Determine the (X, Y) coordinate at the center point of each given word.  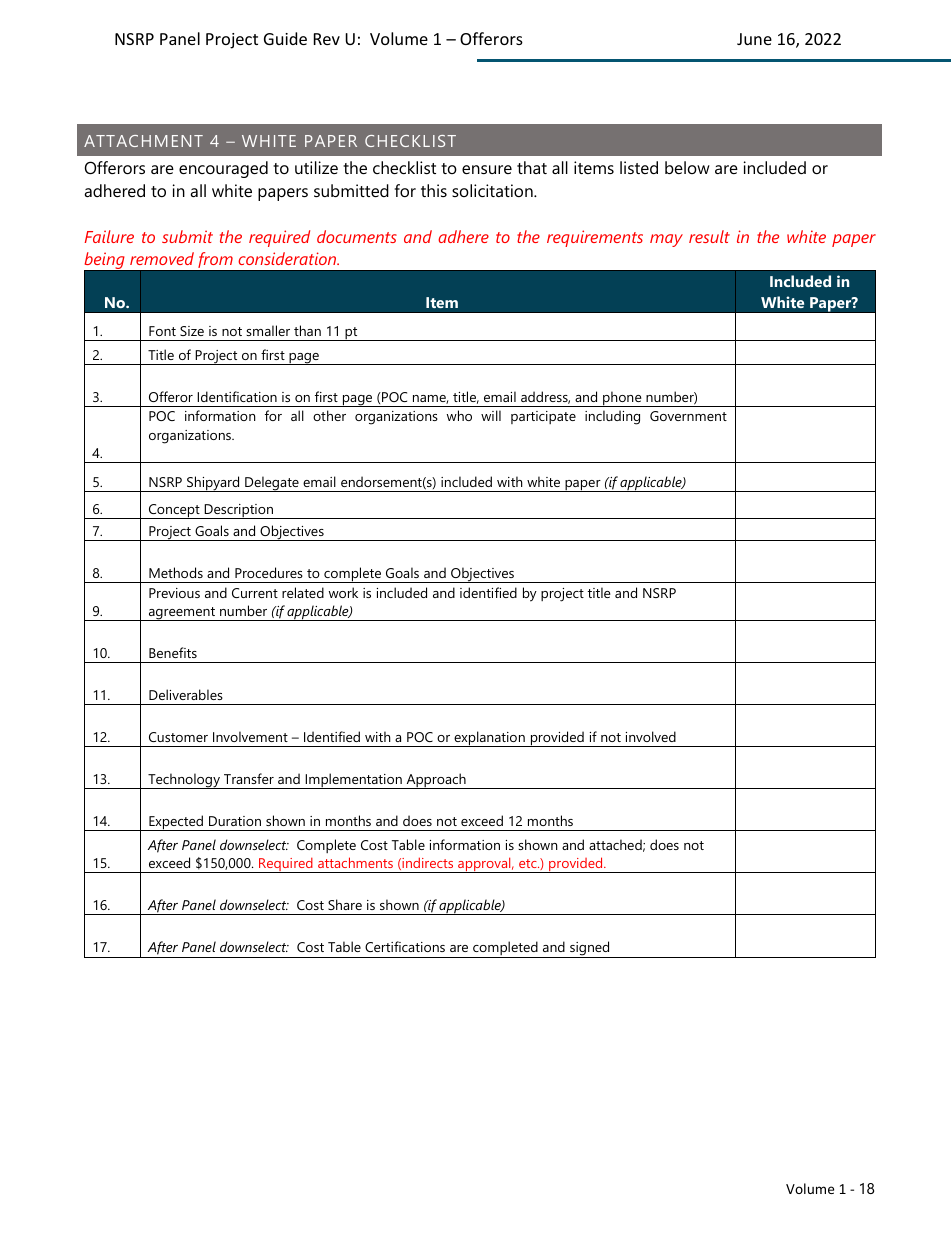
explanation (489, 739)
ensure (487, 169)
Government (688, 416)
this (434, 190)
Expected (176, 823)
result (709, 236)
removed (162, 258)
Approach (436, 781)
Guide (285, 38)
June (754, 39)
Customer (178, 737)
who (459, 415)
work (343, 592)
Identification (237, 396)
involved (651, 736)
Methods (176, 572)
